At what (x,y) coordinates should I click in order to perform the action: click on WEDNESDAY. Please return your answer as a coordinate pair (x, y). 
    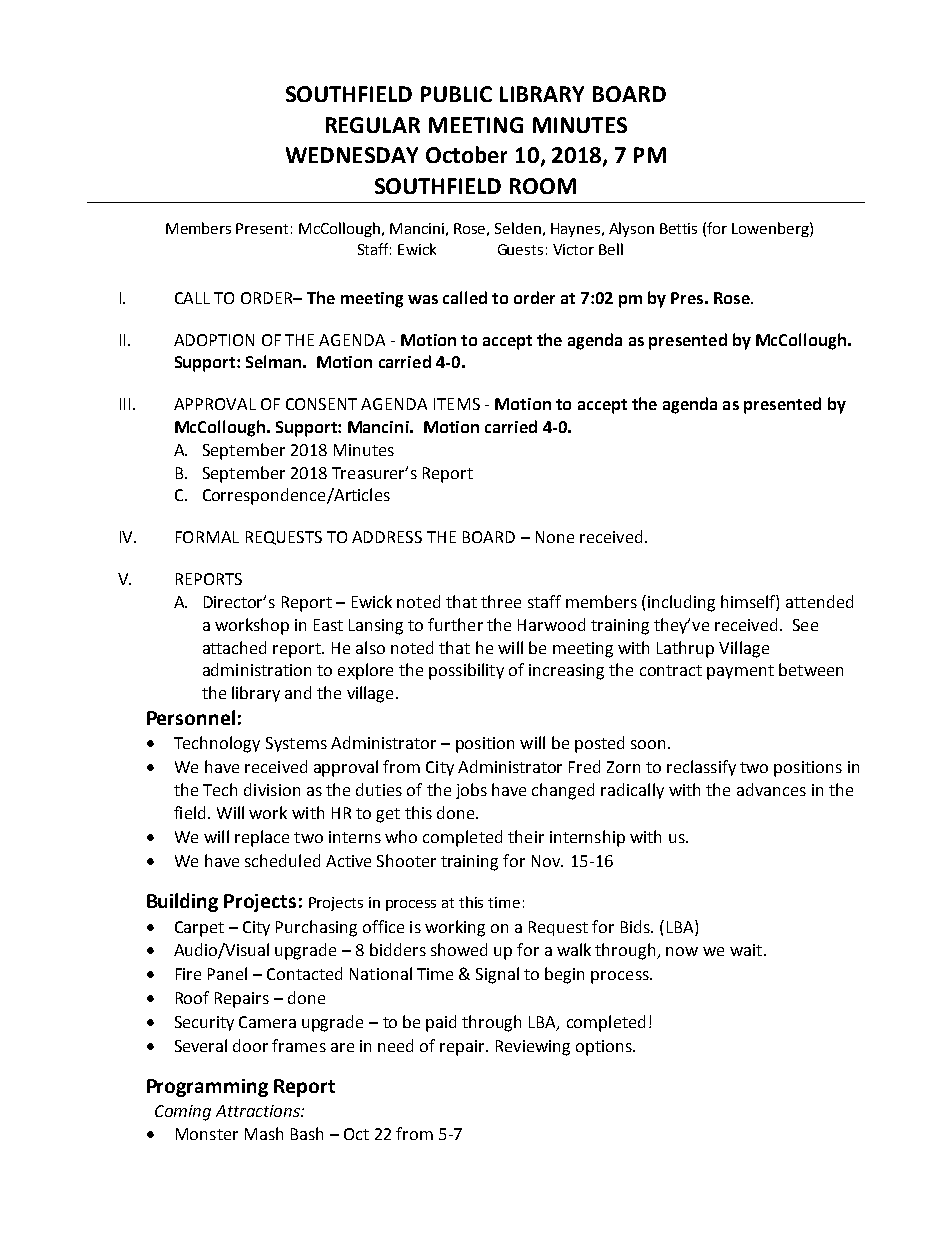
    Looking at the image, I should click on (352, 155).
